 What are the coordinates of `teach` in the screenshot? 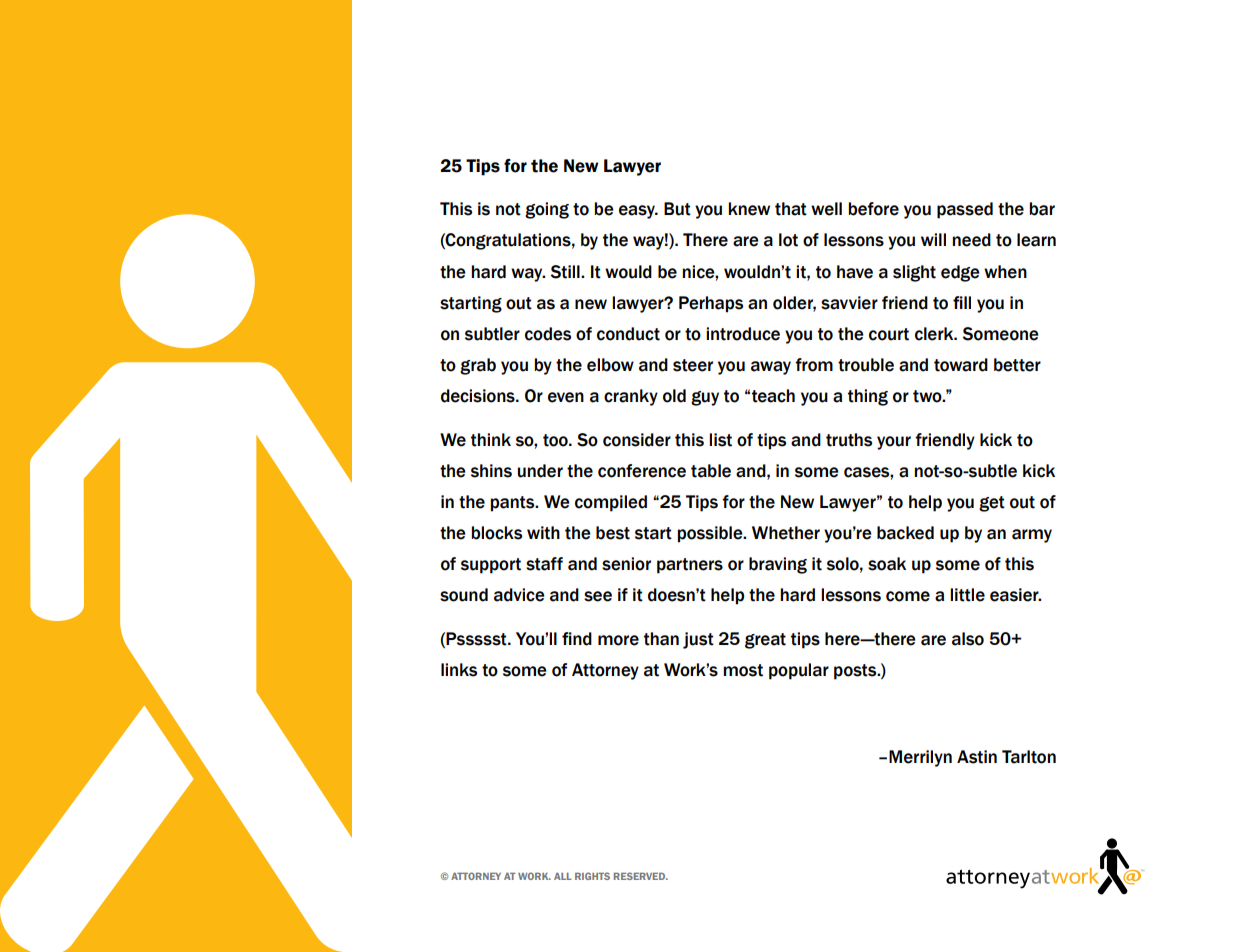 It's located at (773, 396).
